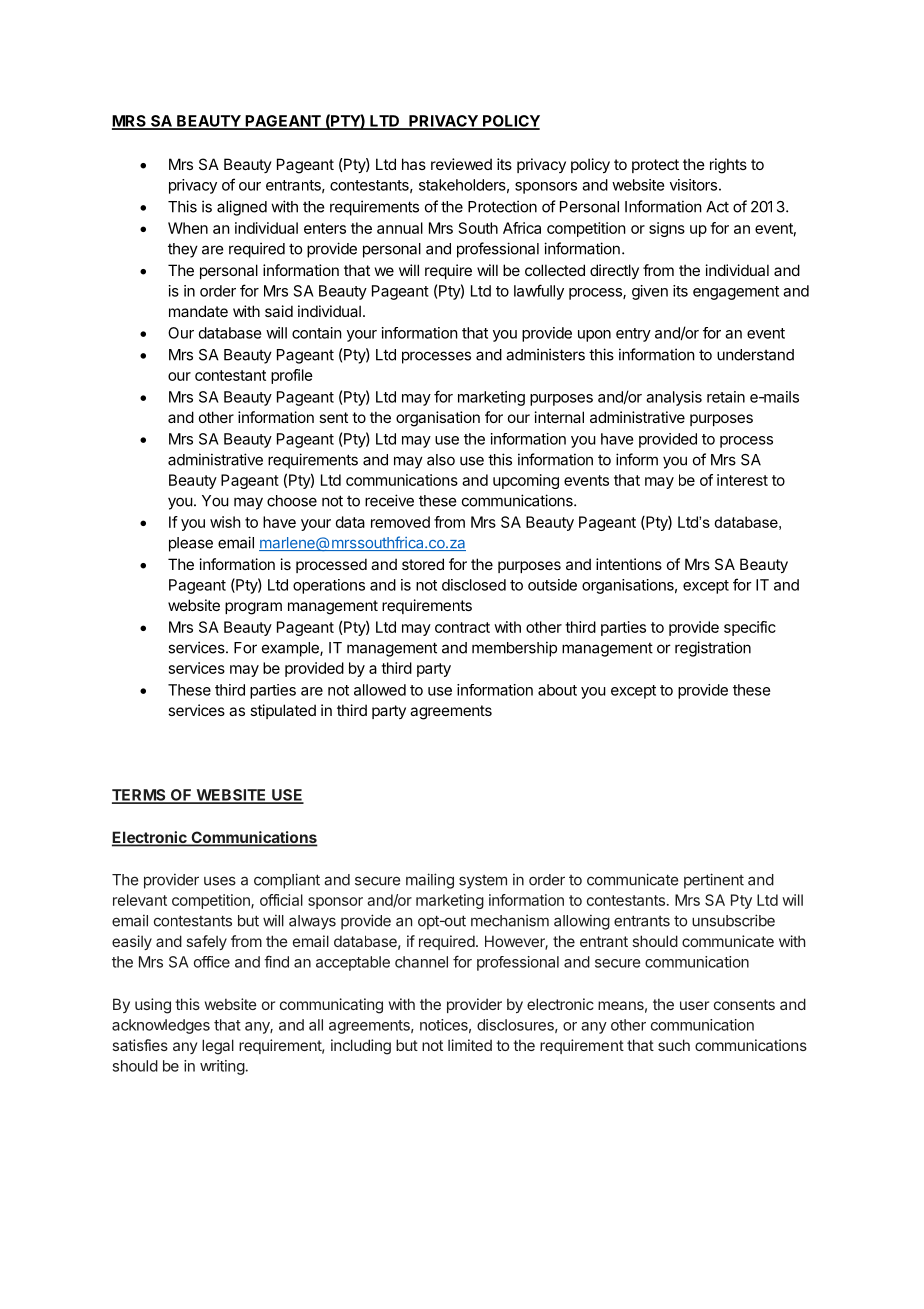 The image size is (924, 1309). I want to click on legal, so click(218, 1047).
